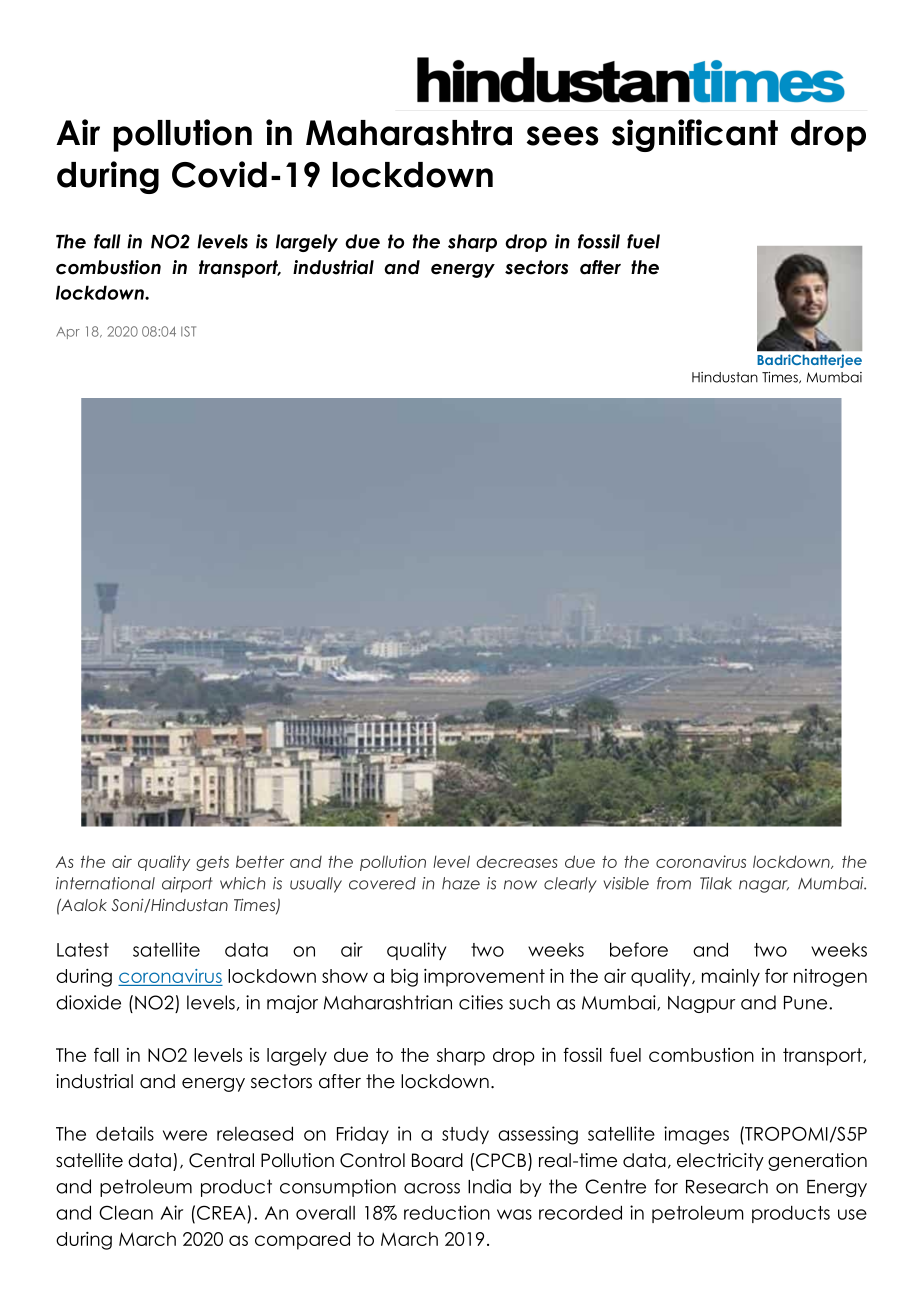 Image resolution: width=924 pixels, height=1308 pixels. Describe the element at coordinates (126, 1212) in the screenshot. I see `Clean` at that location.
